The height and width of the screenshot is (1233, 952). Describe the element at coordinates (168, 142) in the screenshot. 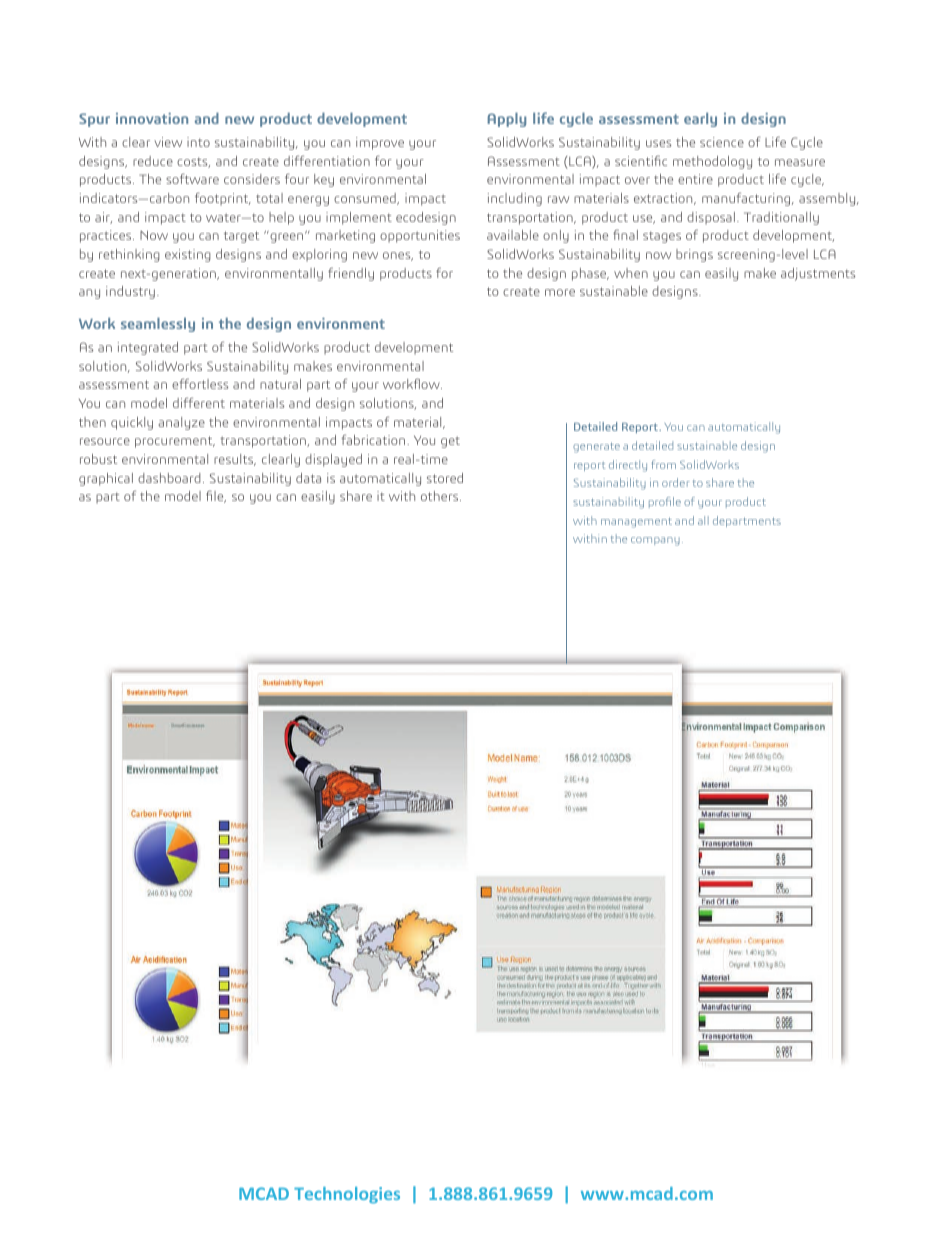

I see `view` at that location.
